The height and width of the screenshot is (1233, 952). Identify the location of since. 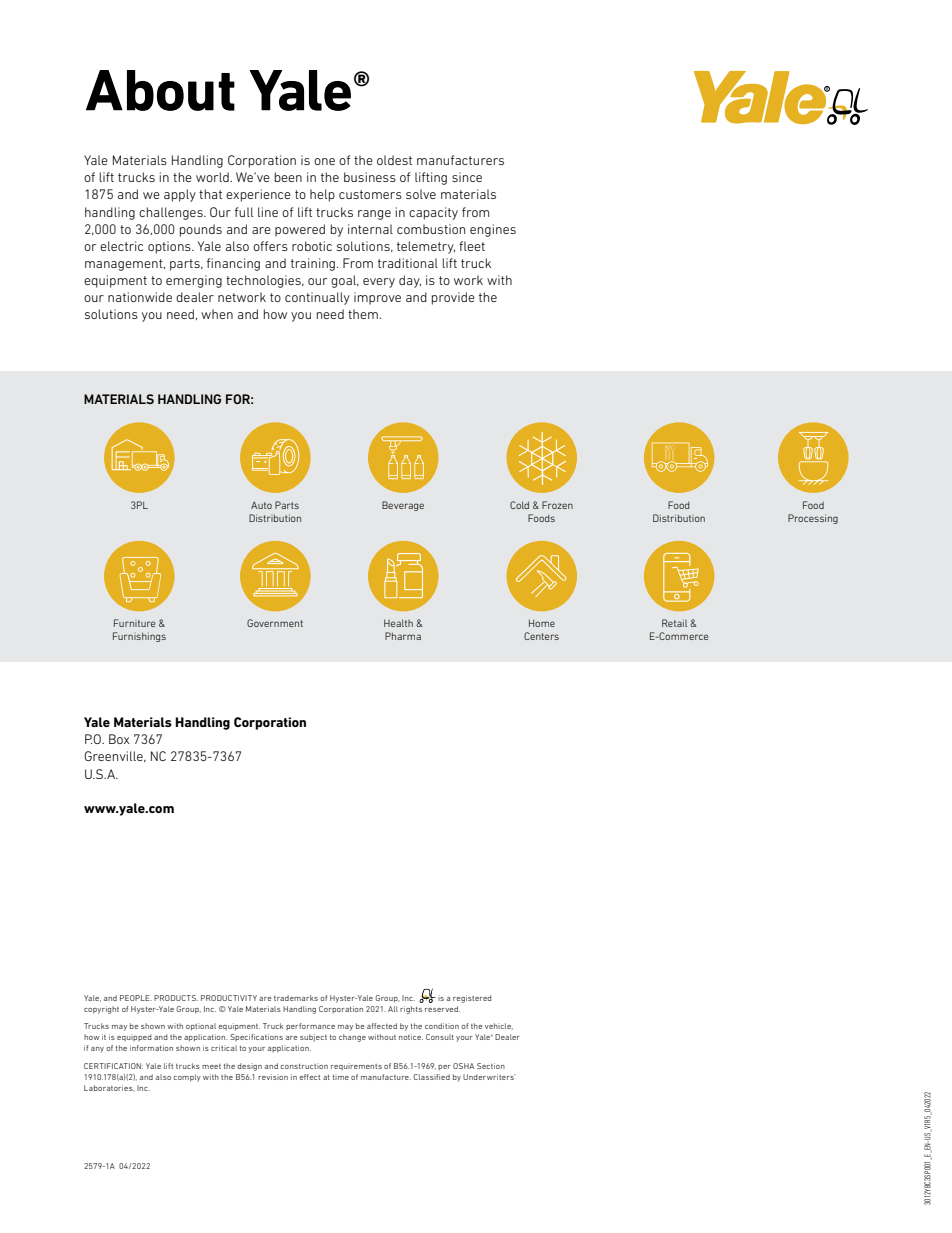
(467, 177).
